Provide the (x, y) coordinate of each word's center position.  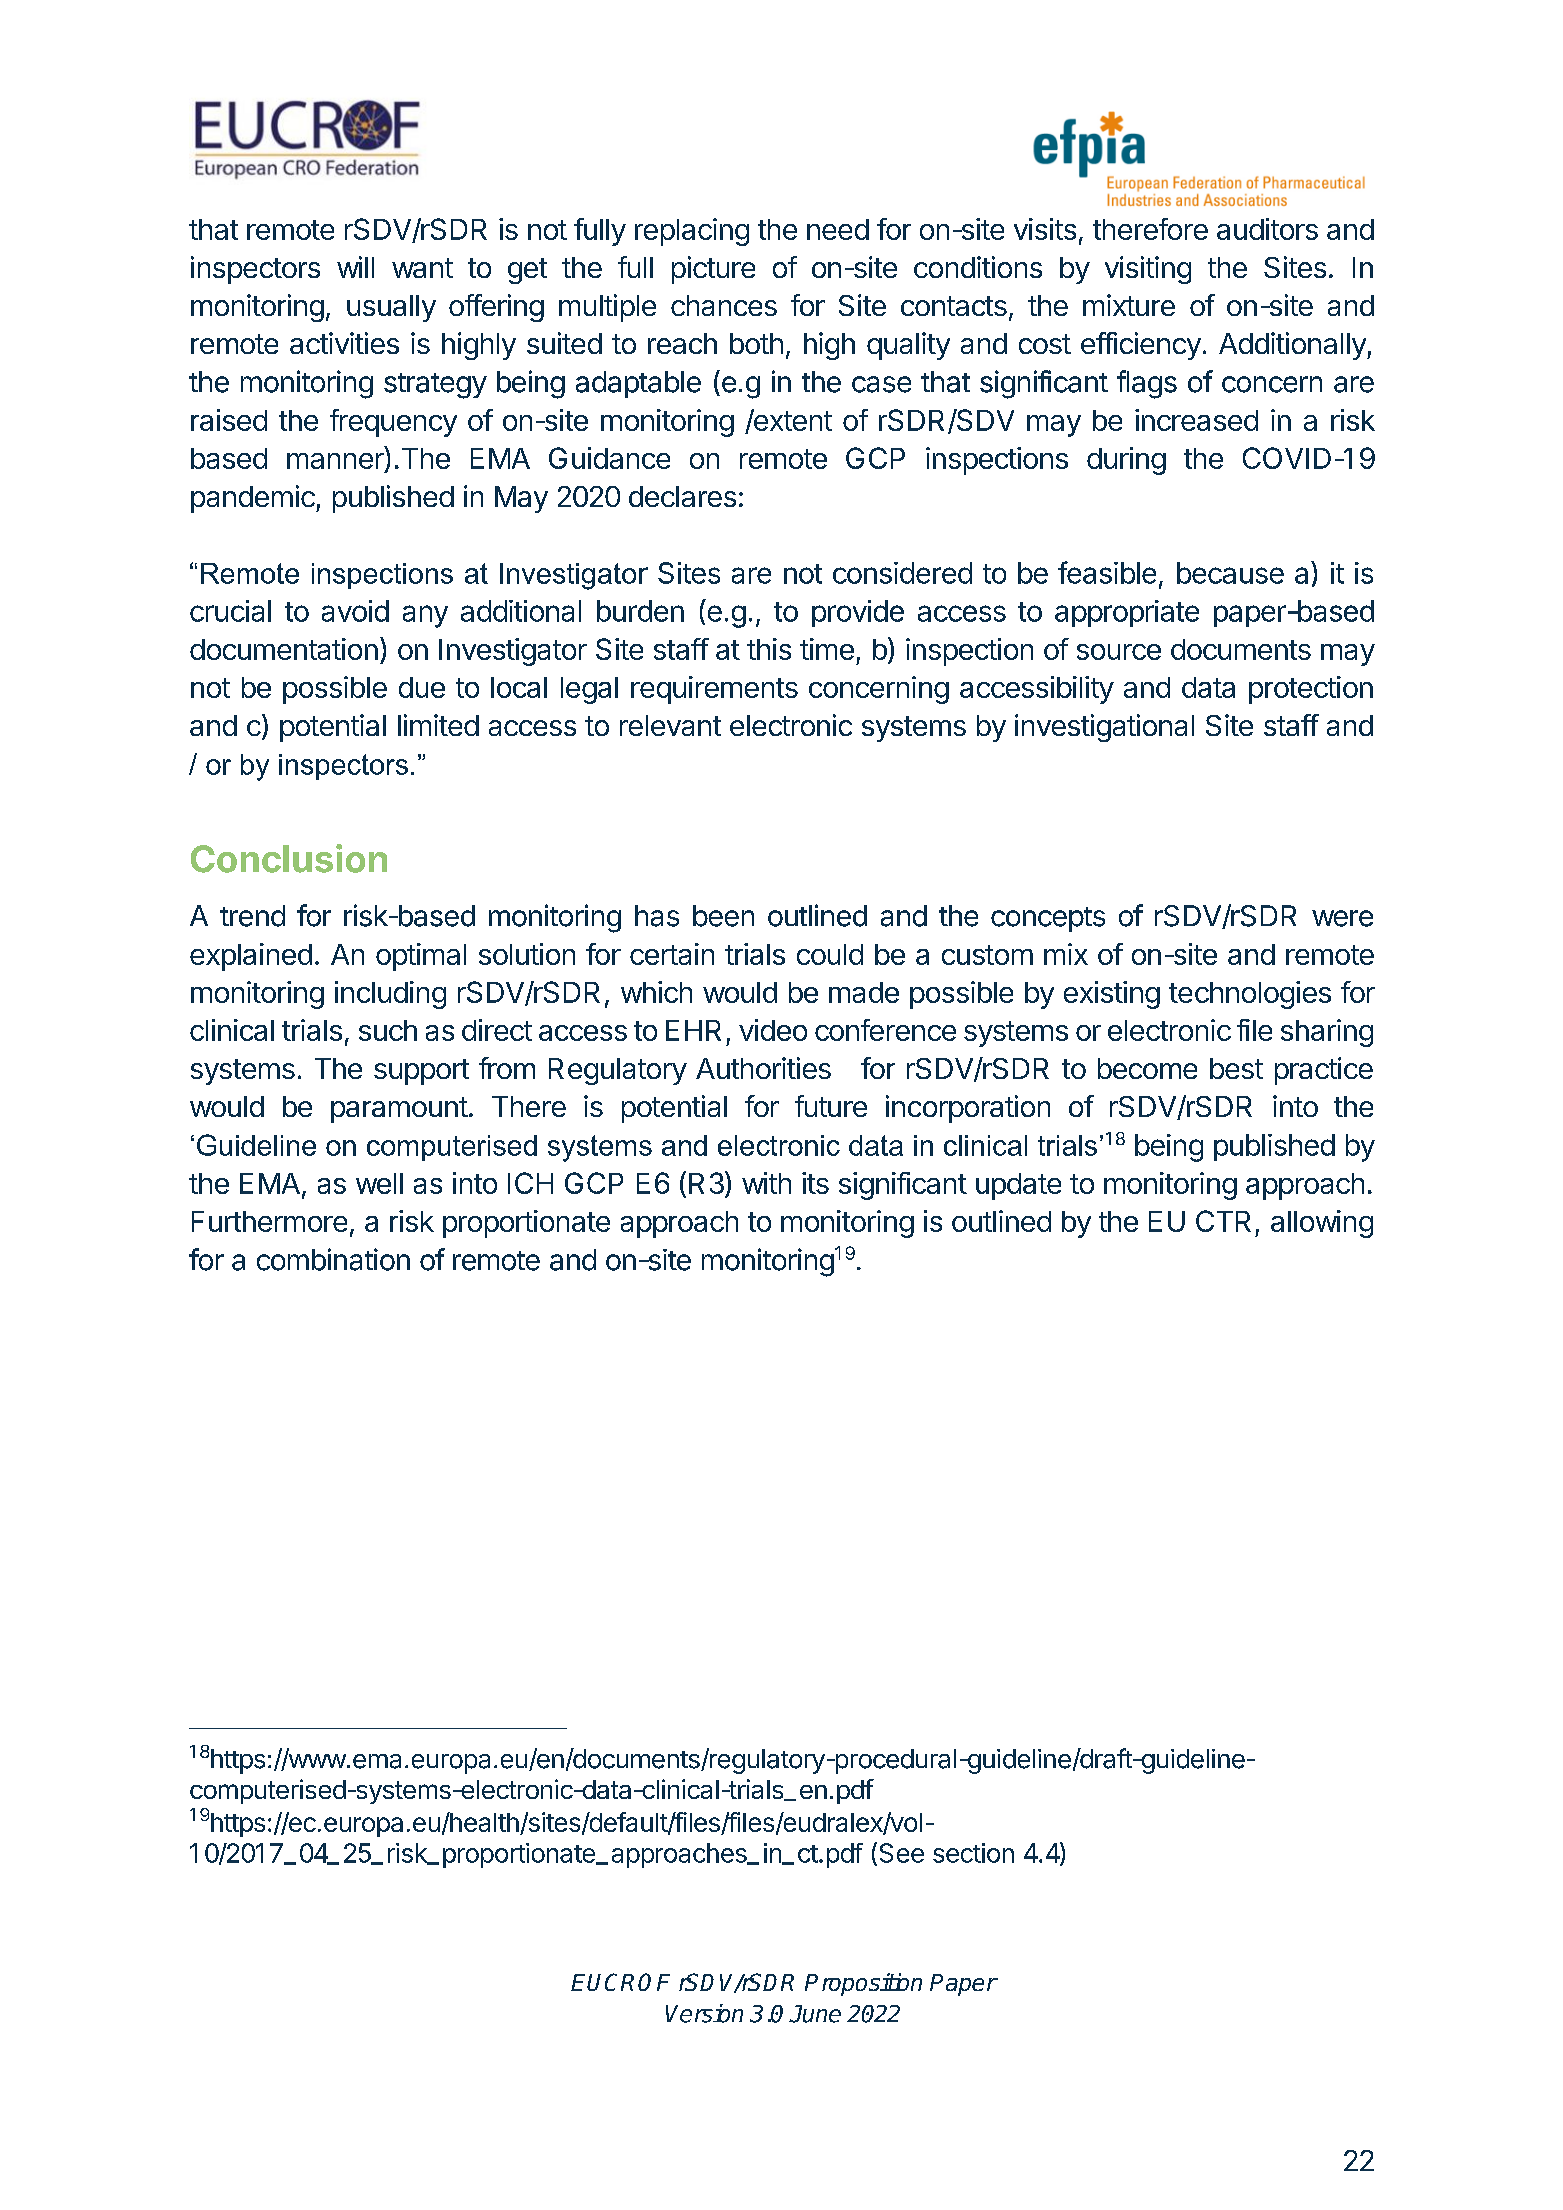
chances (724, 305)
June (815, 2014)
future (831, 1106)
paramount (399, 1110)
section (973, 1853)
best (1236, 1068)
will (355, 267)
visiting (1148, 270)
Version (704, 2013)
